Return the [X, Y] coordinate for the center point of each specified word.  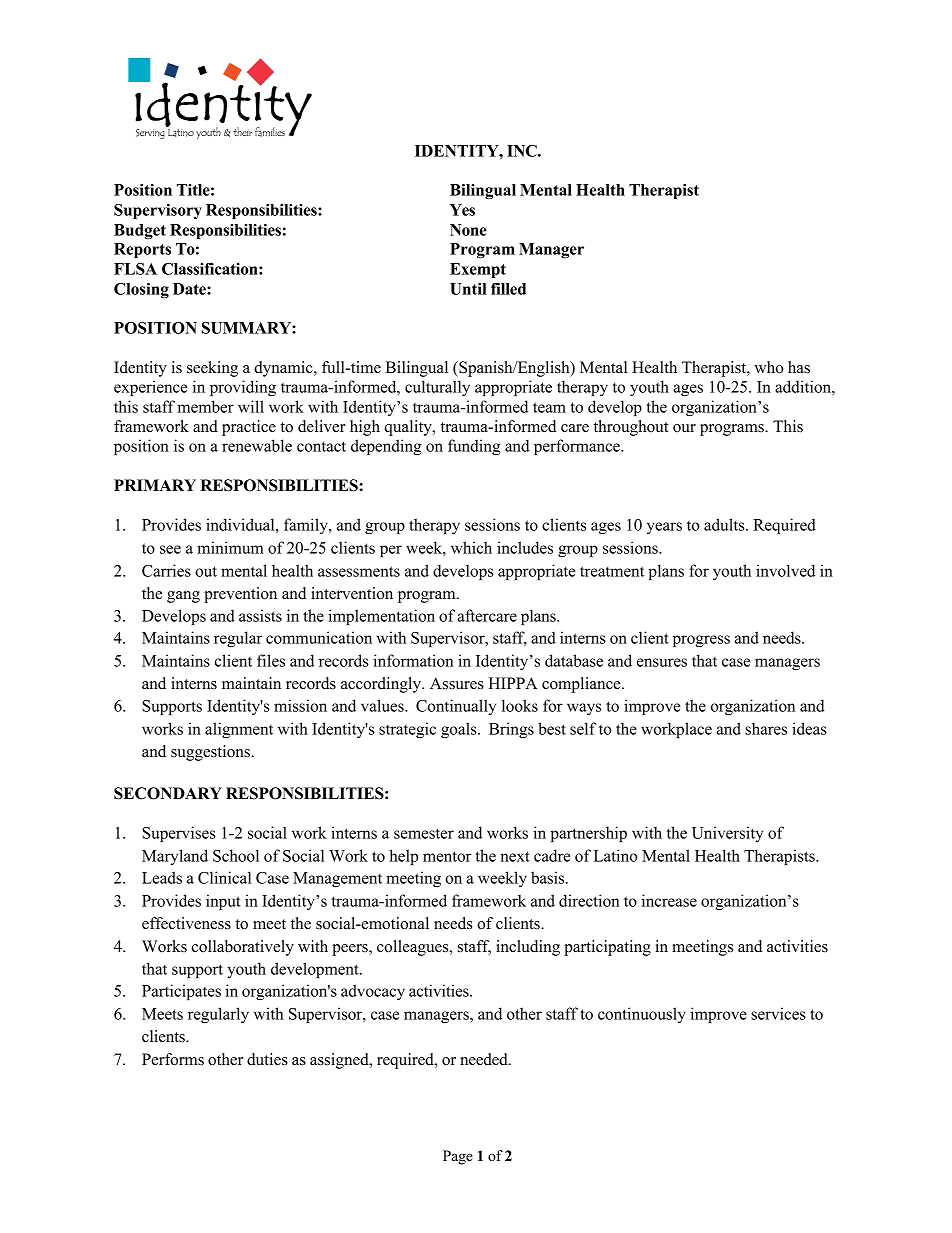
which [471, 547]
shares [766, 728]
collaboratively [243, 948]
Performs [173, 1059]
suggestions [211, 753]
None [468, 230]
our [684, 428]
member [205, 406]
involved [785, 570]
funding [474, 447]
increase [669, 900]
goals [460, 730]
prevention [240, 595]
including [528, 948]
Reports [142, 250]
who [769, 367]
